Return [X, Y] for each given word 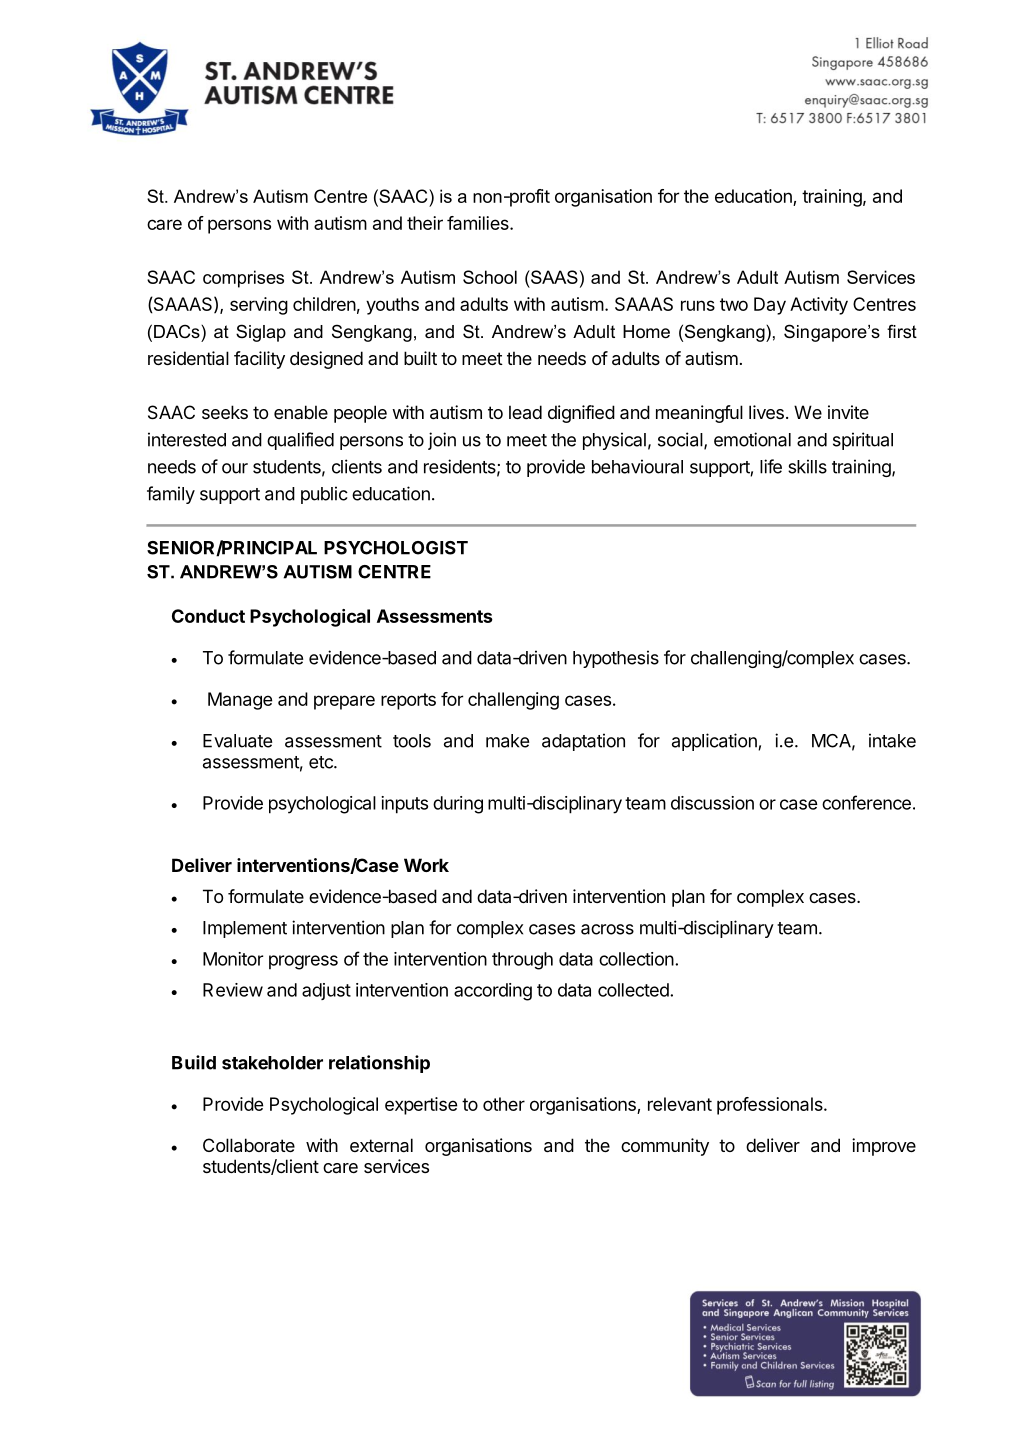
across [607, 929]
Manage [240, 701]
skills [807, 466]
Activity [819, 306]
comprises [243, 279]
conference [866, 802]
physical [614, 441]
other [504, 1104]
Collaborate [249, 1145]
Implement [245, 929]
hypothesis [616, 659]
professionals [771, 1106]
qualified [300, 441]
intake [892, 740]
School [490, 277]
